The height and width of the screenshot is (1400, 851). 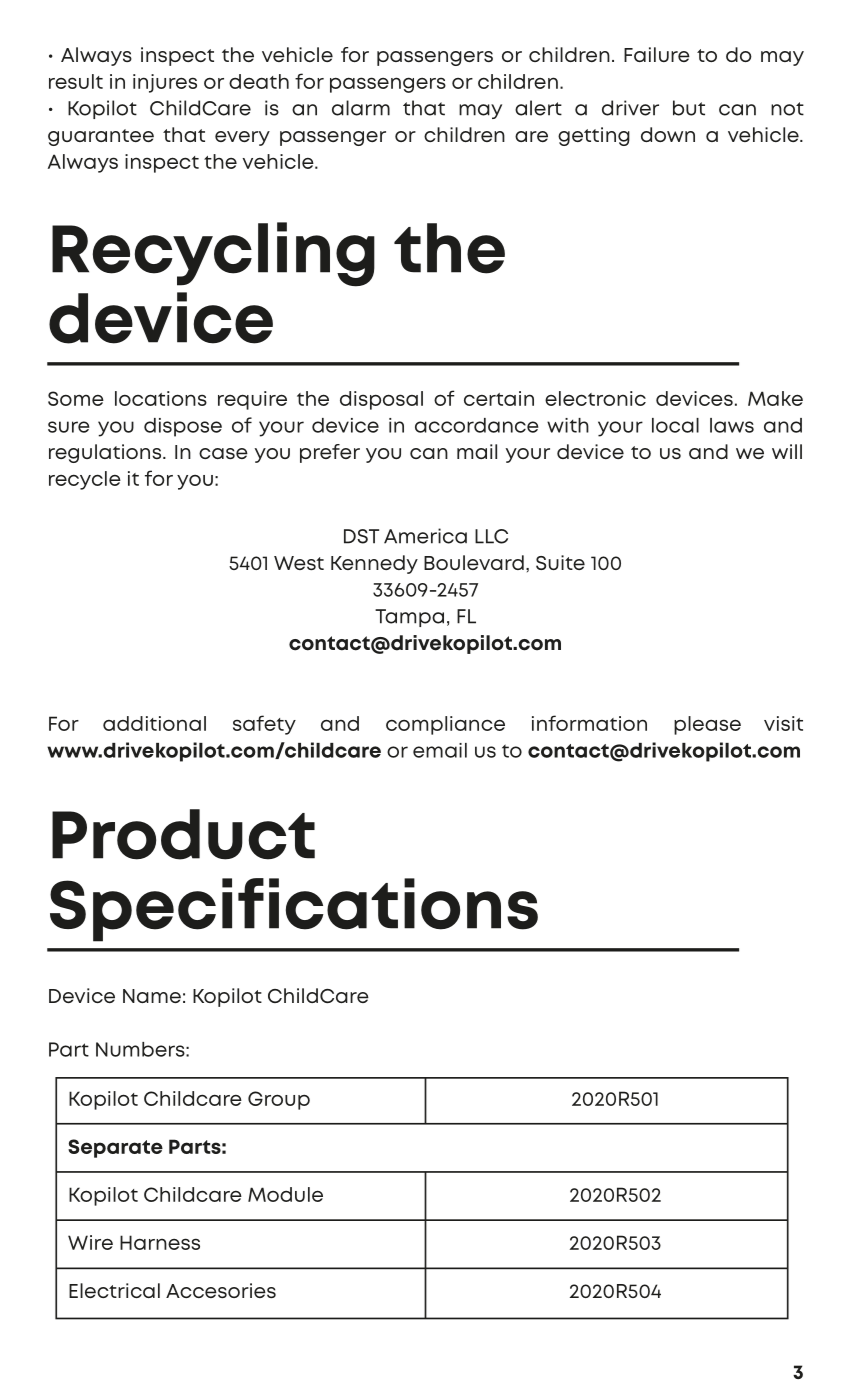 What do you see at coordinates (445, 725) in the screenshot?
I see `compliance` at bounding box center [445, 725].
